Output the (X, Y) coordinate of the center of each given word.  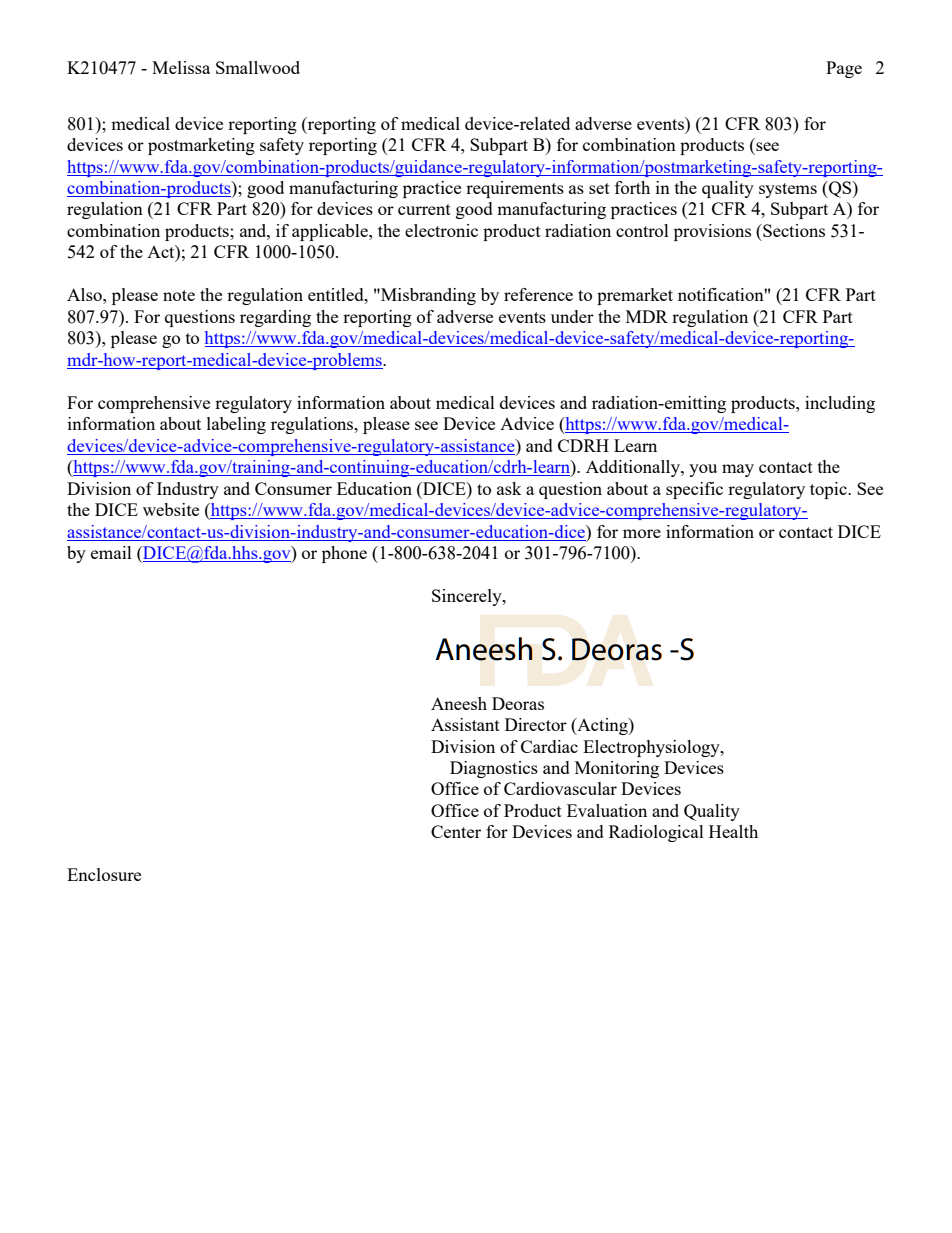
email (111, 552)
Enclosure (104, 874)
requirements (515, 189)
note (179, 295)
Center (456, 831)
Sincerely (468, 597)
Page (844, 69)
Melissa (181, 67)
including (840, 404)
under (572, 316)
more (642, 533)
